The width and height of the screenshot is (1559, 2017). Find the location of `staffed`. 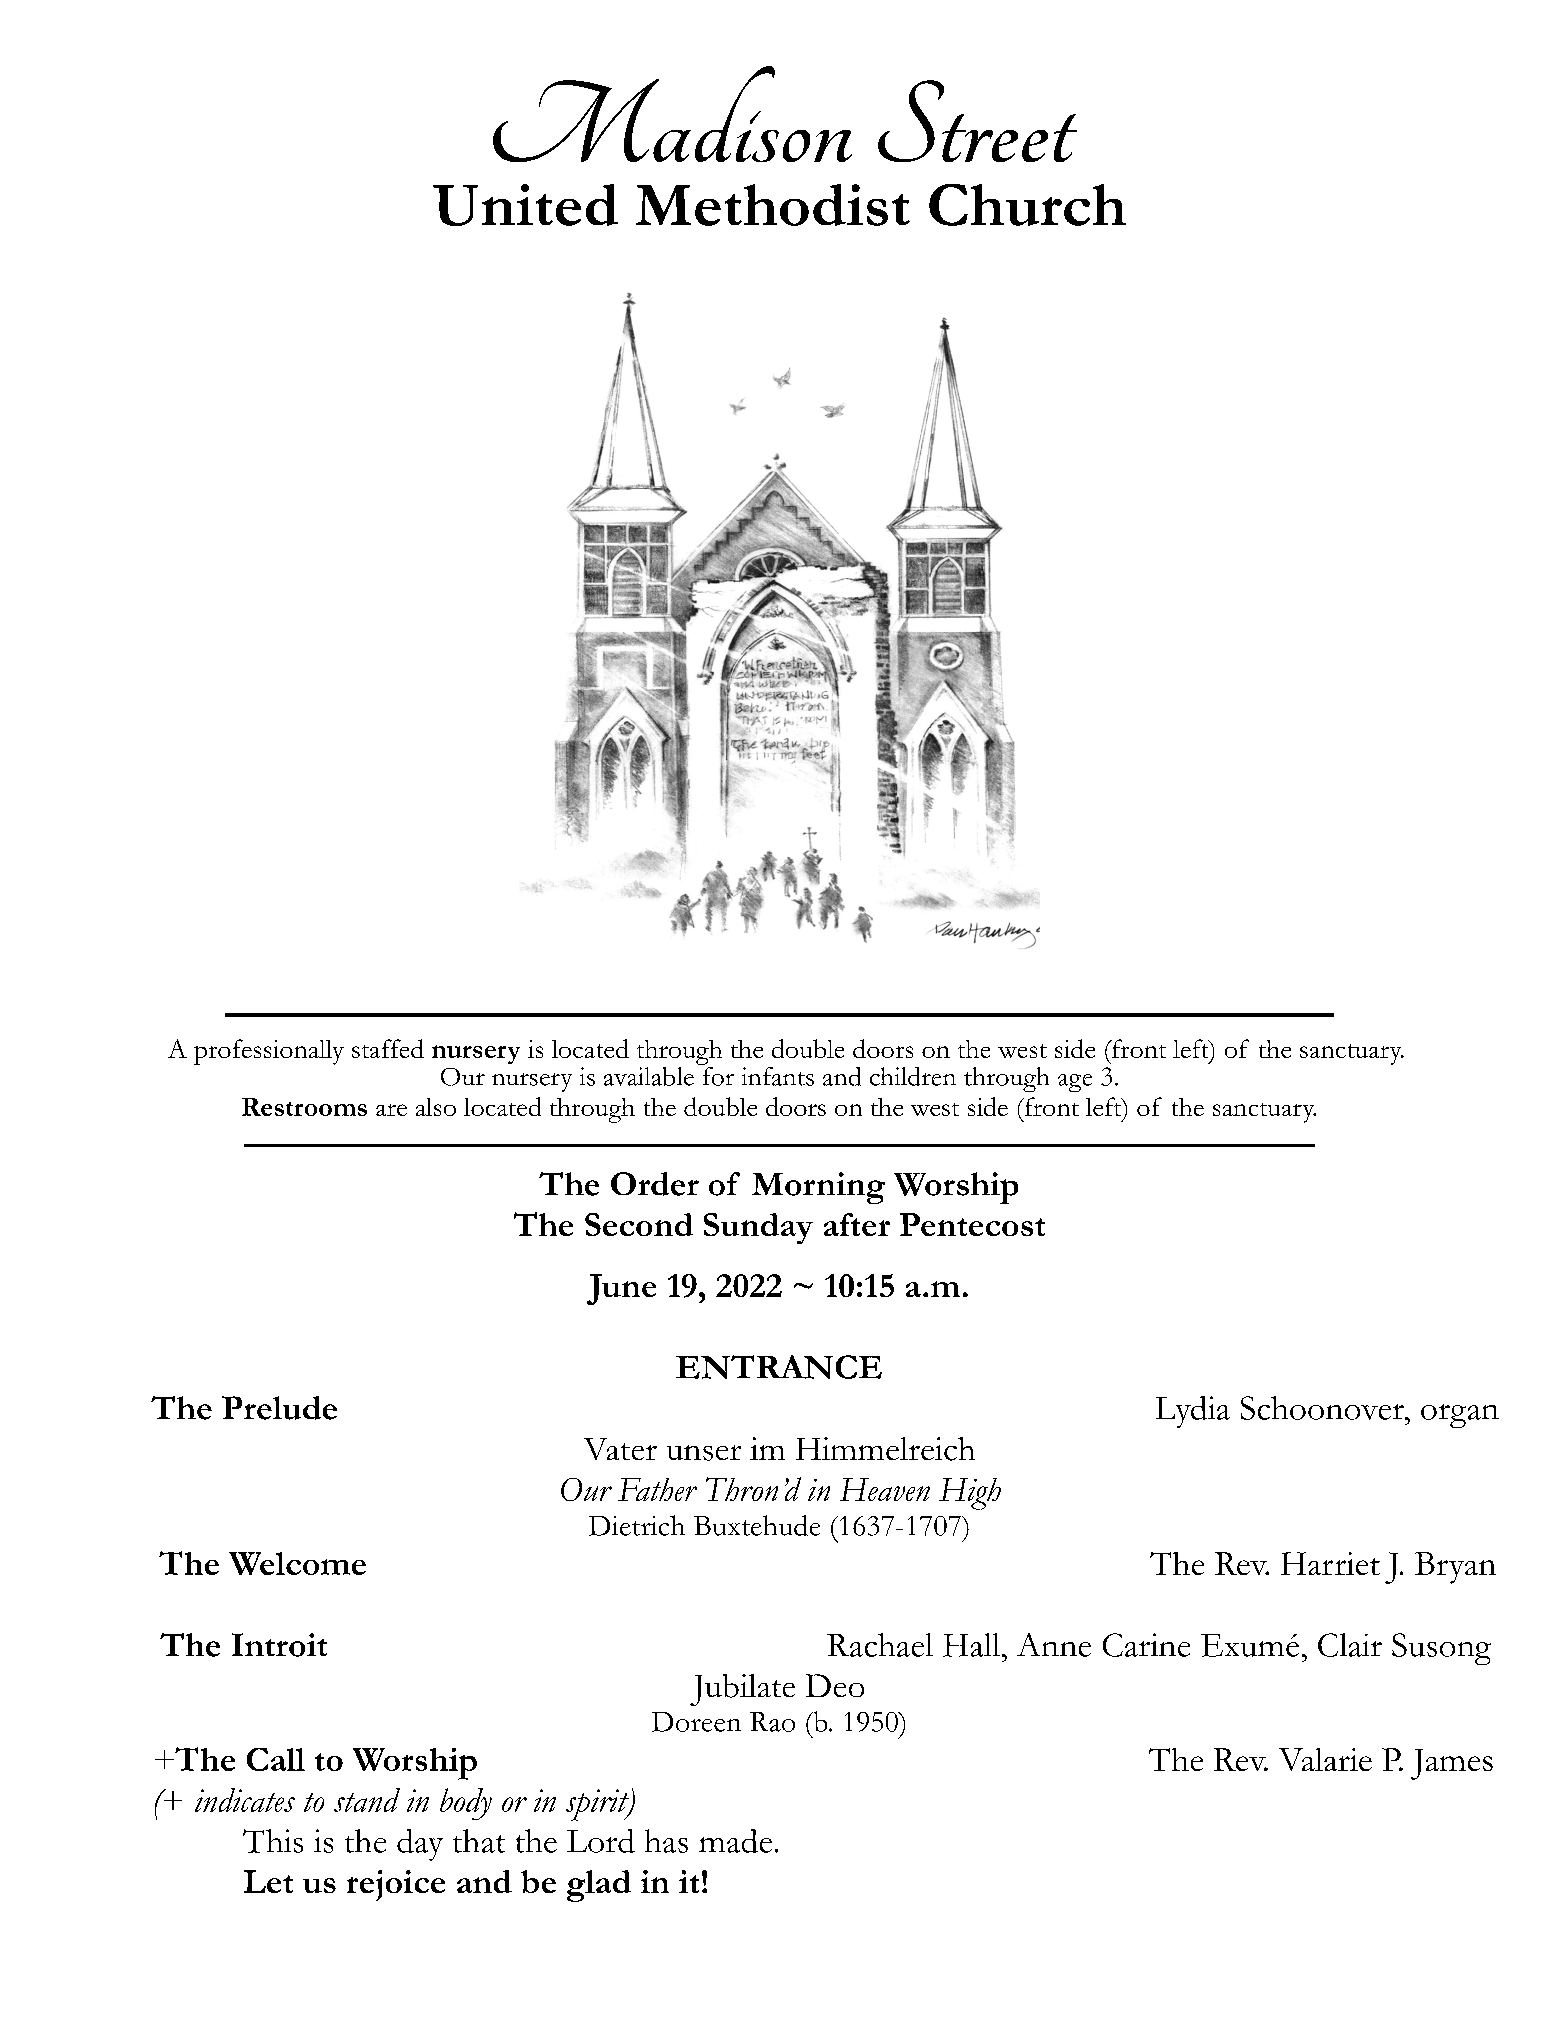

staffed is located at coordinates (388, 1048).
